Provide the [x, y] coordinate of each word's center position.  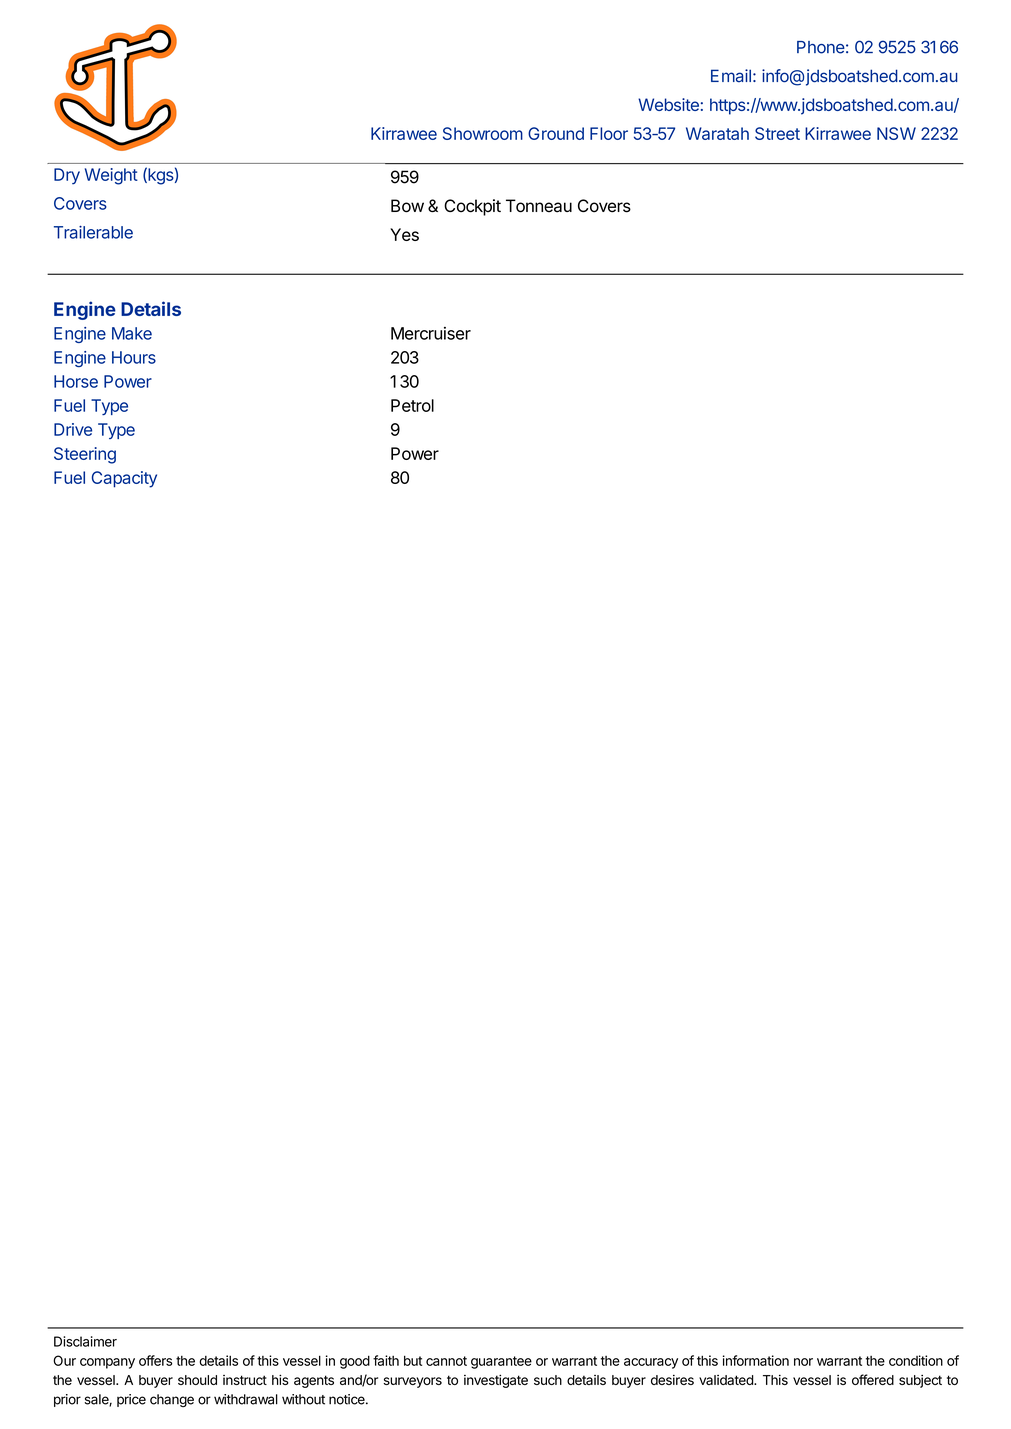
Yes [404, 234]
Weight [111, 176]
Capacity [124, 479]
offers [155, 1360]
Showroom [483, 133]
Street [777, 133]
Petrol [412, 405]
